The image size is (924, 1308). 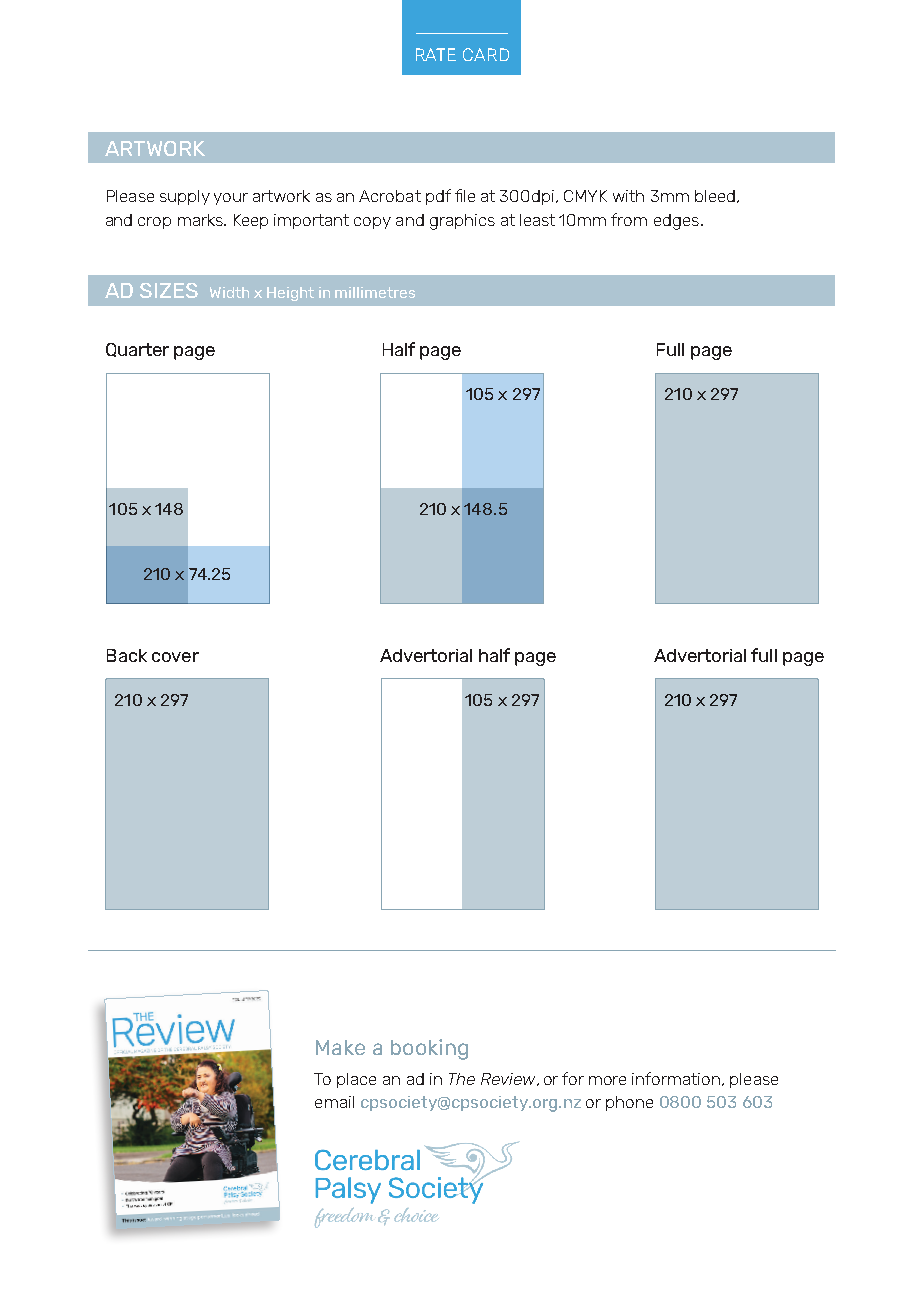 I want to click on millimetres, so click(x=375, y=292).
